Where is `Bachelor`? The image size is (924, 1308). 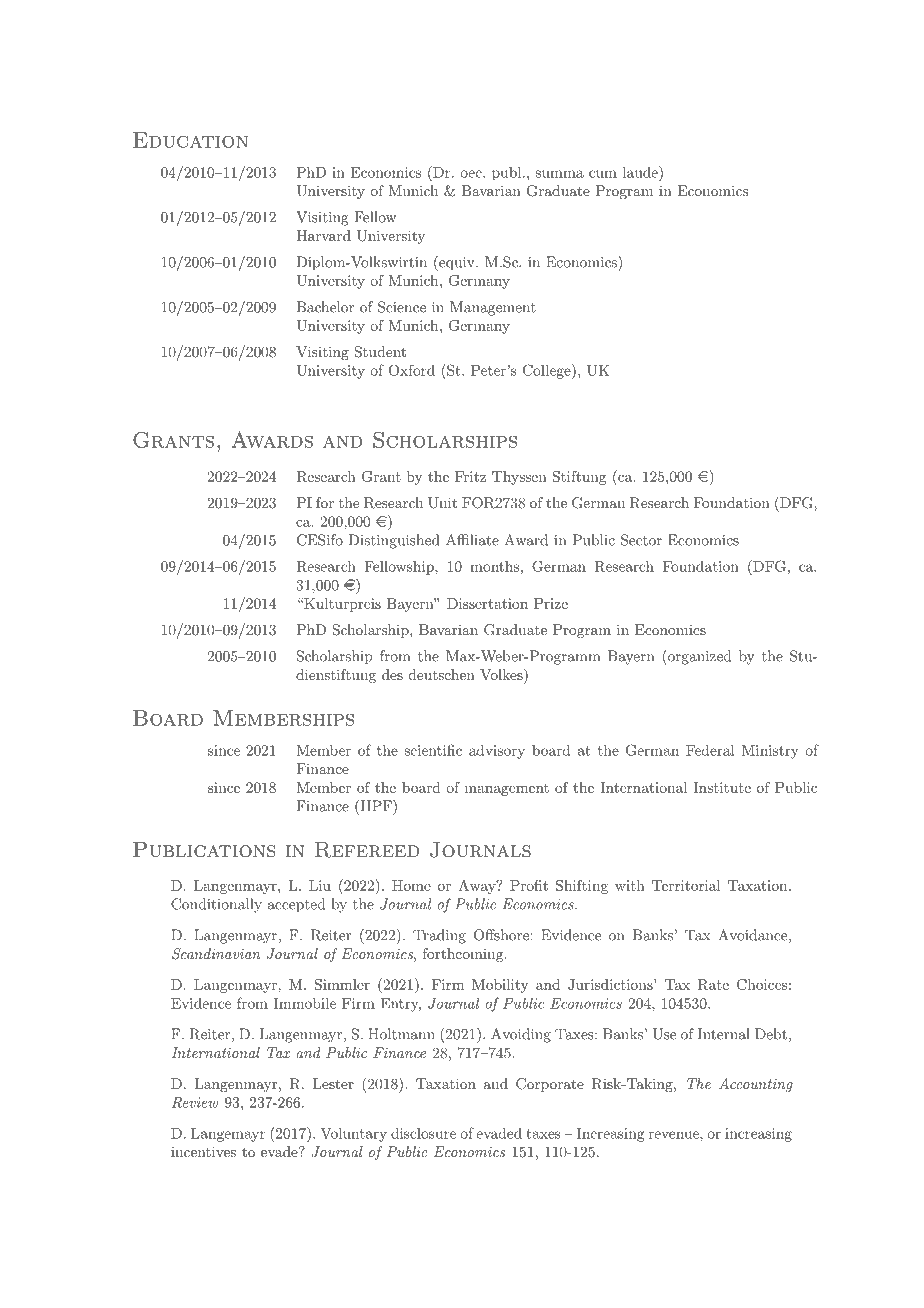
Bachelor is located at coordinates (325, 307).
